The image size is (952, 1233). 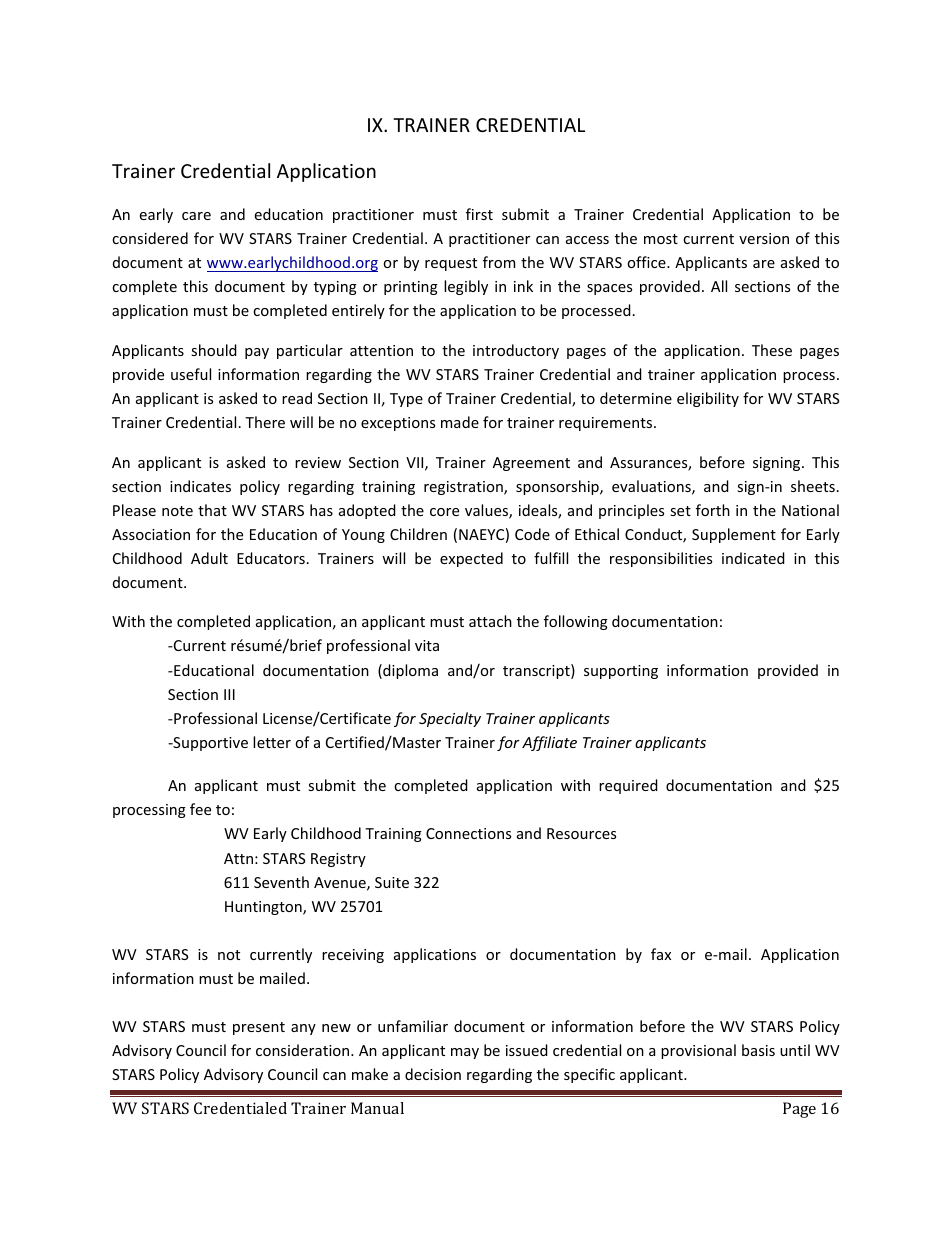 I want to click on indicates, so click(x=200, y=486).
